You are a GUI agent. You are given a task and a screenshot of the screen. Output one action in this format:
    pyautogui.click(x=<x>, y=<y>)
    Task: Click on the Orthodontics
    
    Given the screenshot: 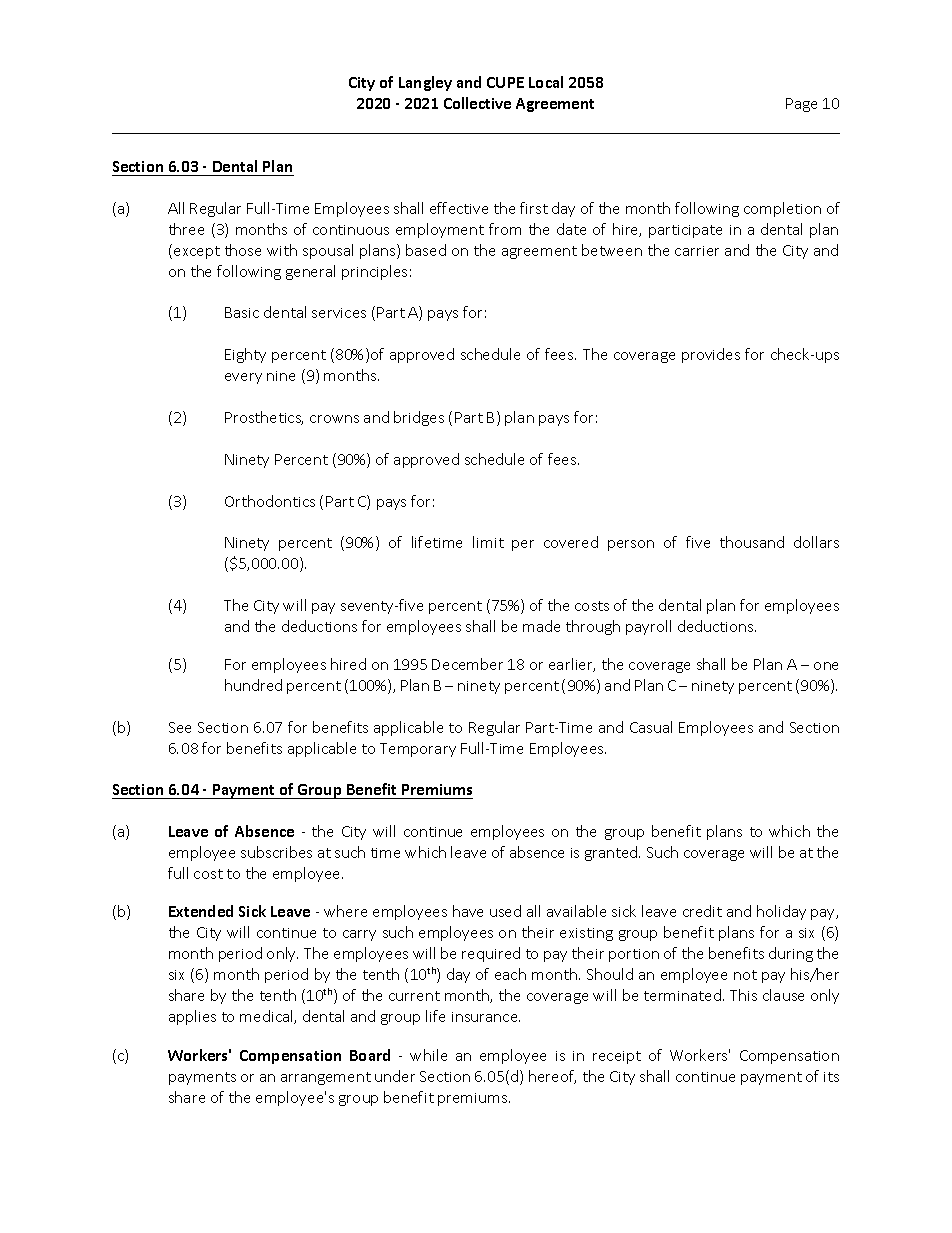 What is the action you would take?
    pyautogui.click(x=270, y=501)
